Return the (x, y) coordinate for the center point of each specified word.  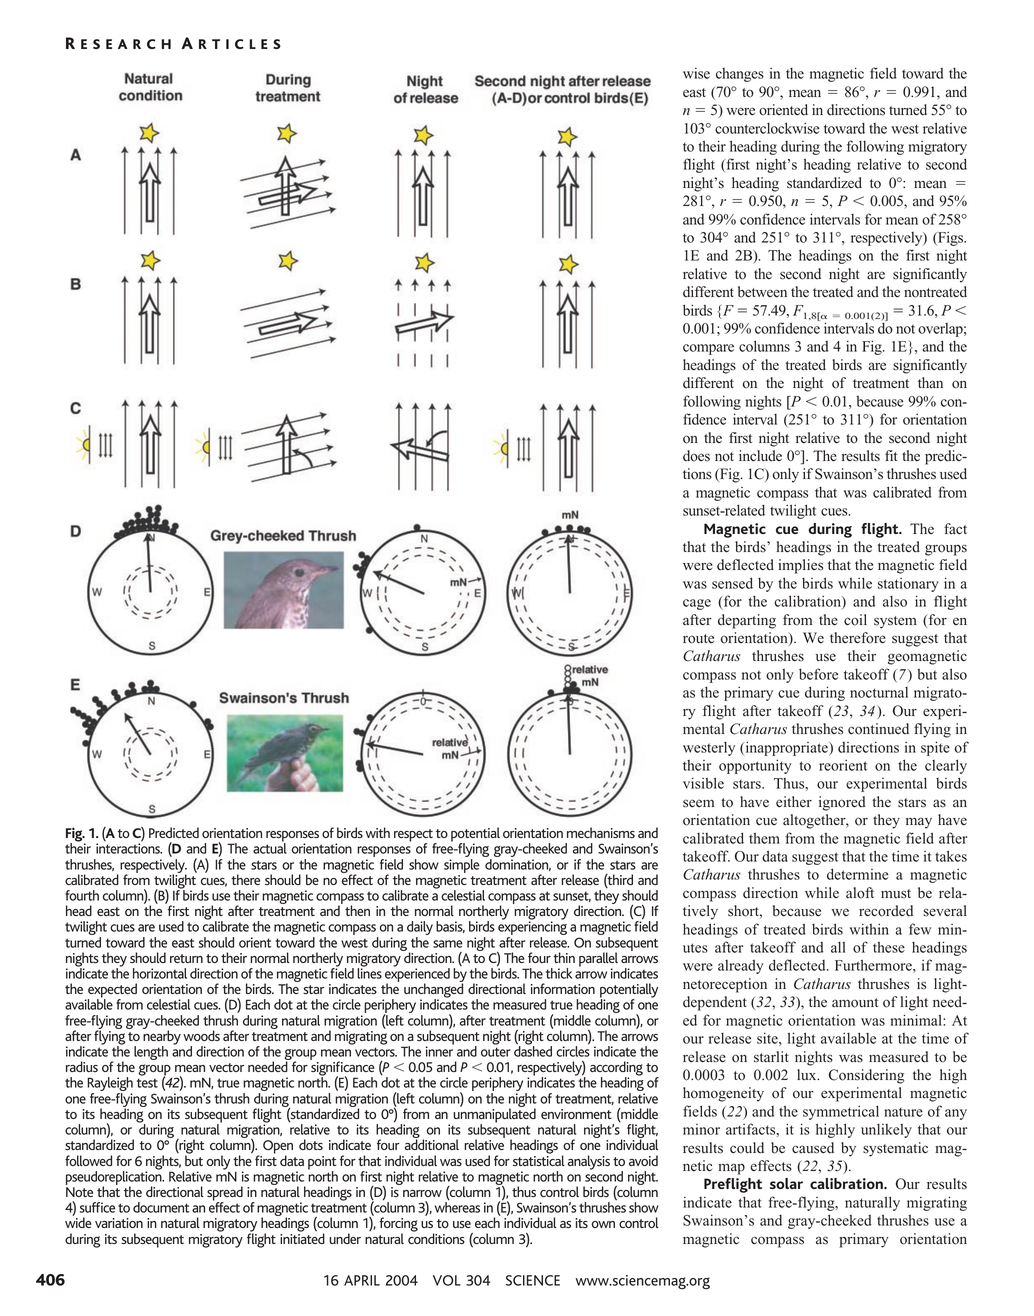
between (762, 292)
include (760, 456)
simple (462, 866)
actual (270, 847)
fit (891, 455)
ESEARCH (126, 44)
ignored (842, 803)
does (696, 456)
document (161, 1207)
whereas (457, 1206)
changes (740, 75)
